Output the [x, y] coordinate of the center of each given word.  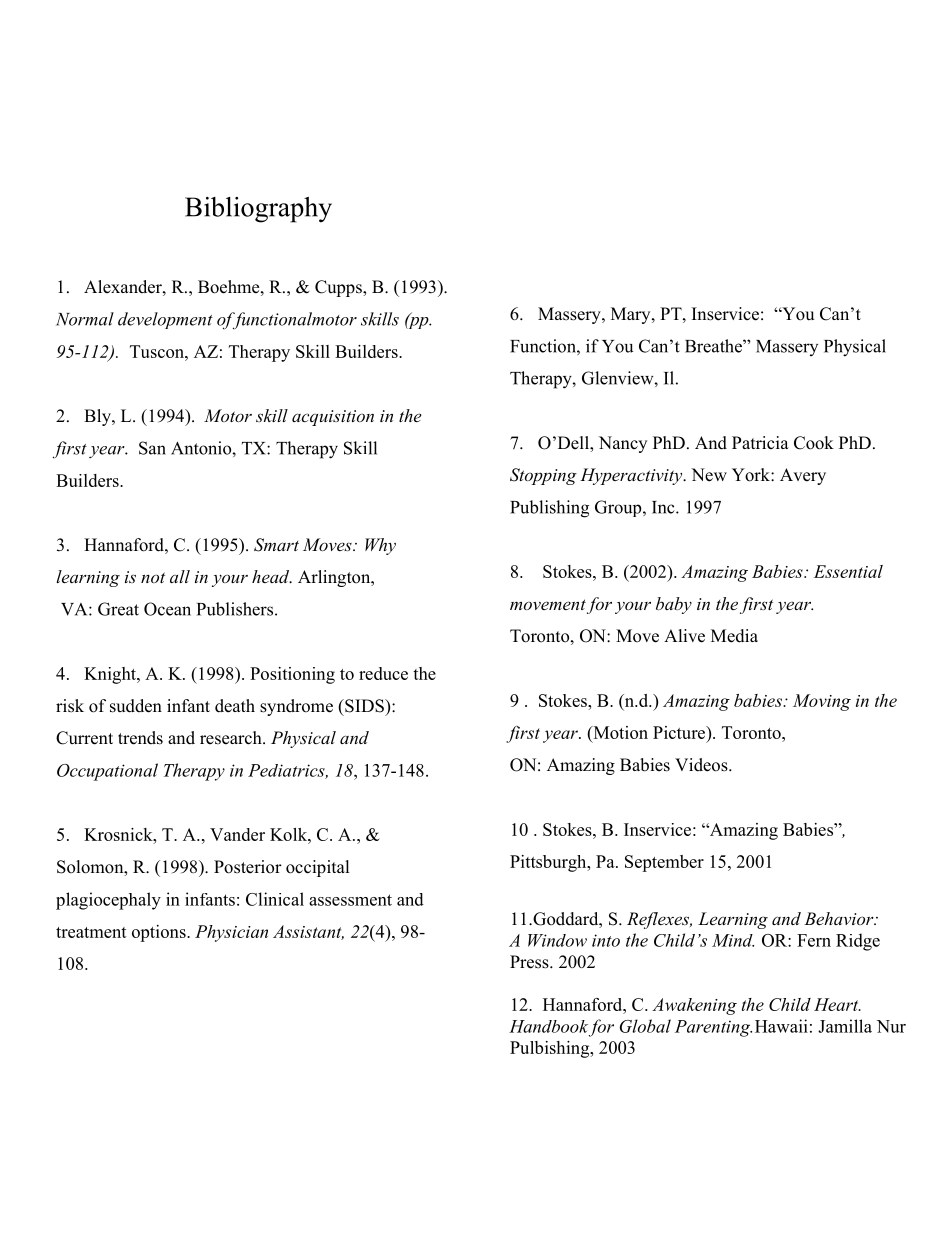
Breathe [714, 346]
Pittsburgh [549, 863]
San [152, 448]
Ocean [167, 609]
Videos [702, 765]
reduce [383, 673]
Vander [237, 834]
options [160, 933]
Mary [632, 315]
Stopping [543, 476]
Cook [814, 443]
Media [734, 636]
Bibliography [258, 210]
